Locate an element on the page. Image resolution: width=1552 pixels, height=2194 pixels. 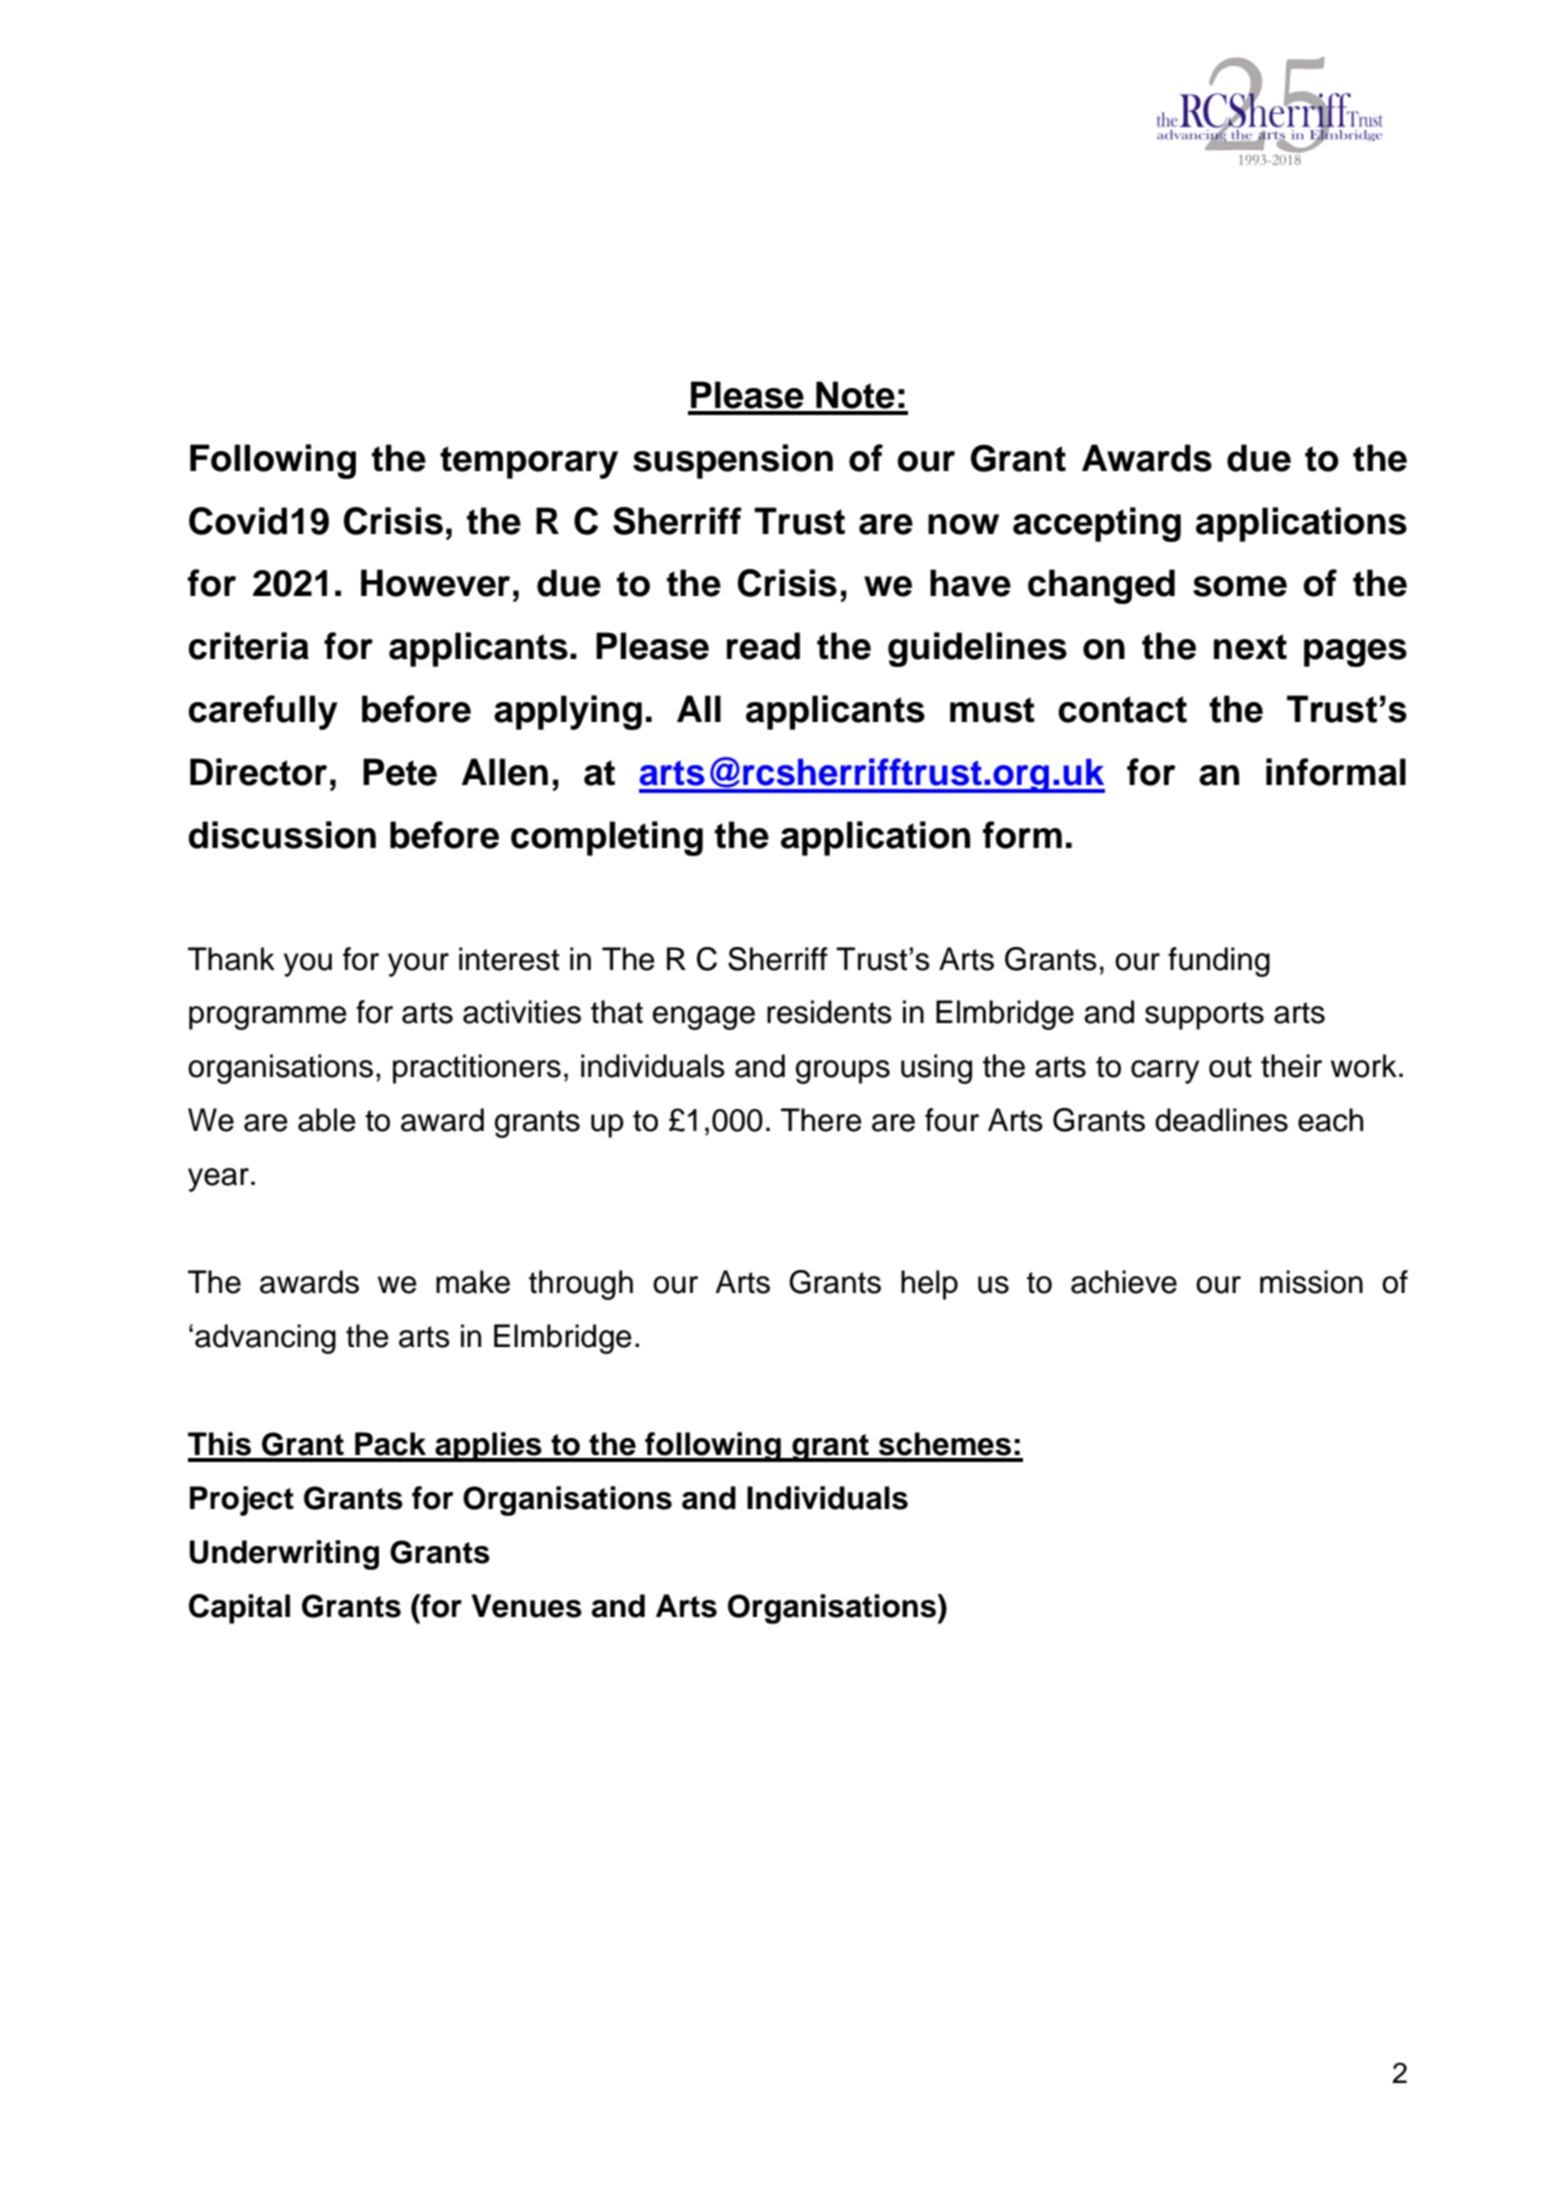
deadlines is located at coordinates (1221, 1120).
